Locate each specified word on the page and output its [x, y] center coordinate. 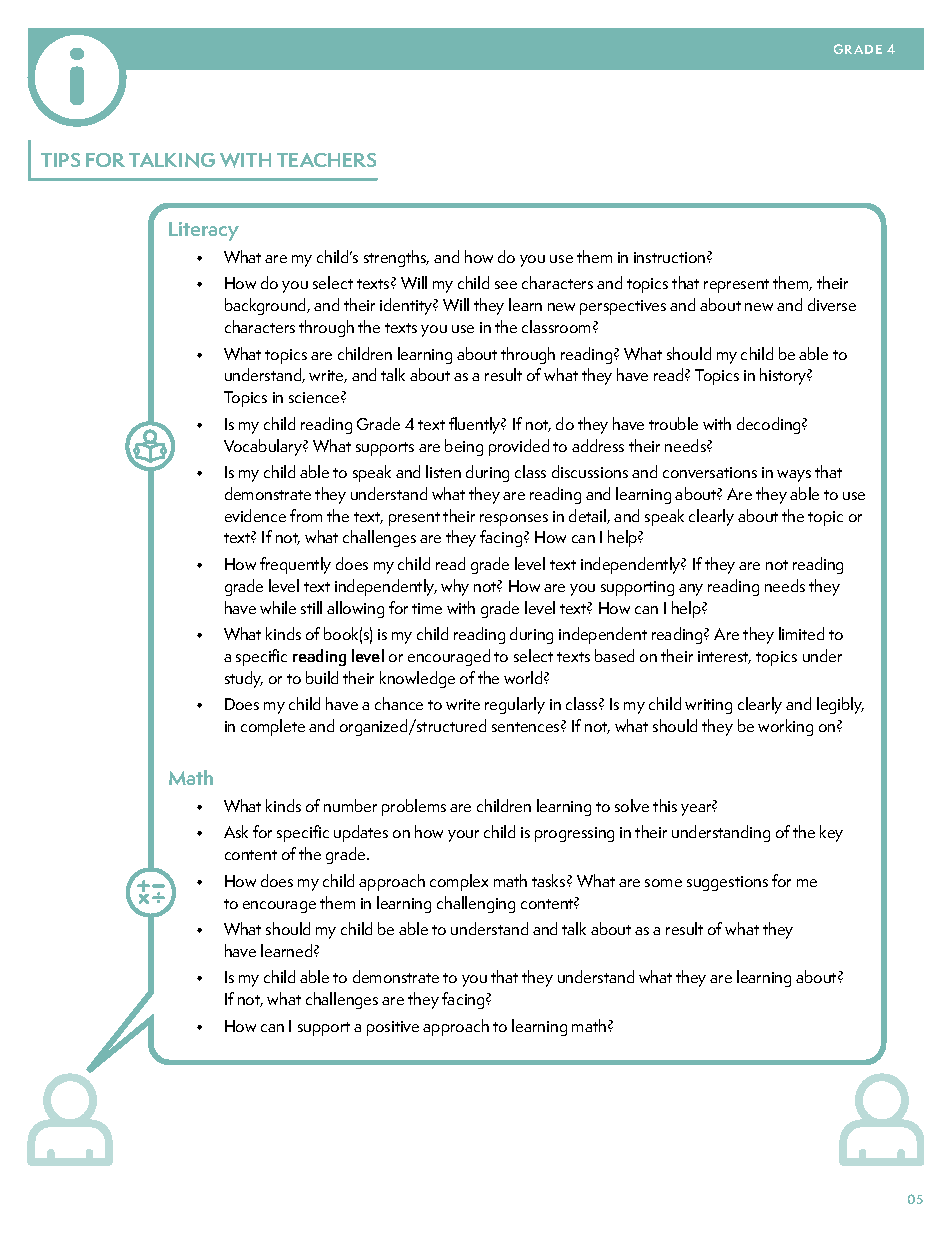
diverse [832, 304]
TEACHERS [326, 160]
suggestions [727, 883]
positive [393, 1028]
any [691, 590]
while [278, 607]
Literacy [204, 231]
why [455, 587]
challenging [476, 904]
